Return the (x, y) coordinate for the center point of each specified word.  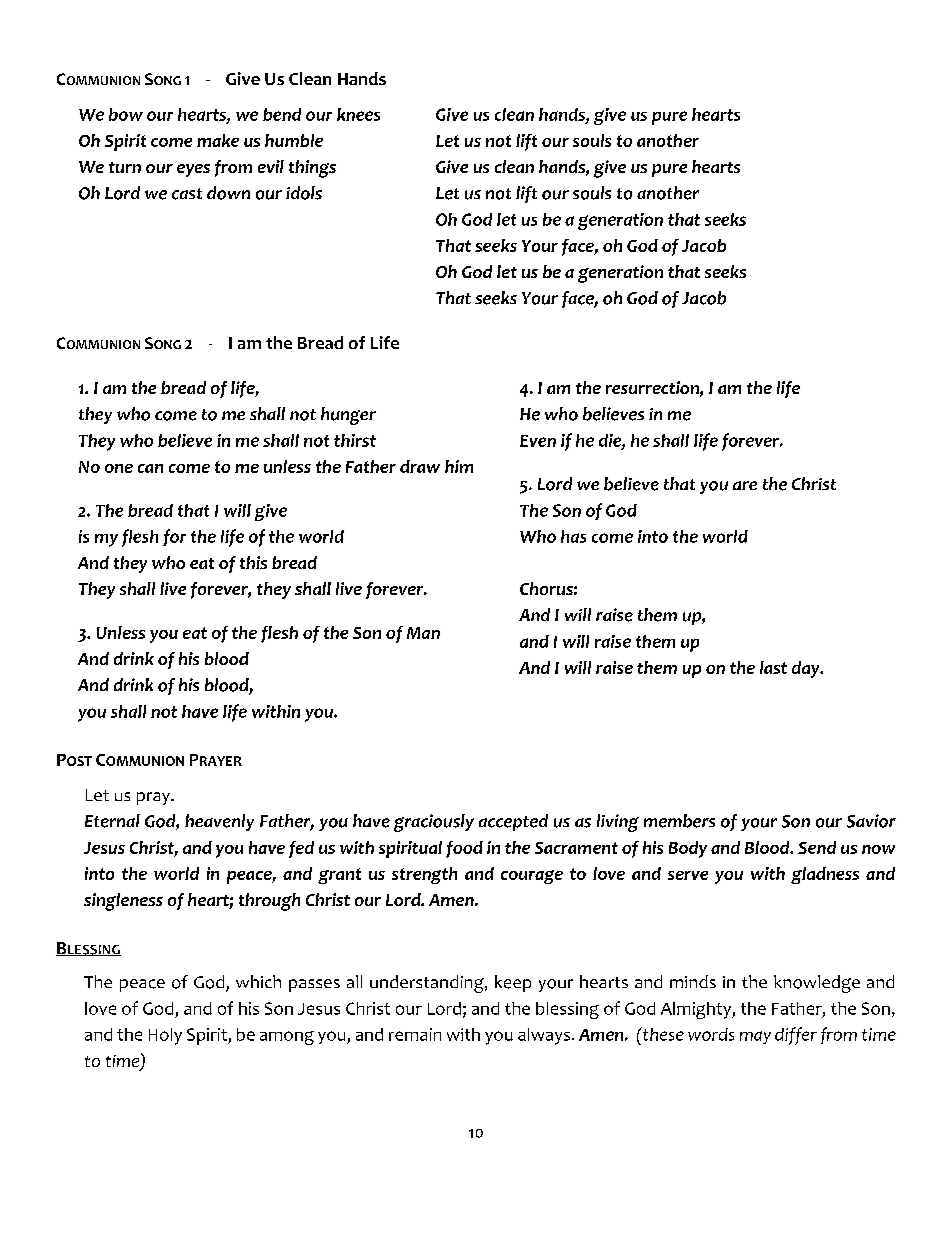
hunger (348, 416)
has (573, 536)
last (773, 667)
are (745, 485)
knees (358, 114)
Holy (165, 1036)
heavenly (219, 822)
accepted (513, 822)
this (253, 562)
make (218, 140)
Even (538, 441)
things (312, 169)
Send (817, 847)
